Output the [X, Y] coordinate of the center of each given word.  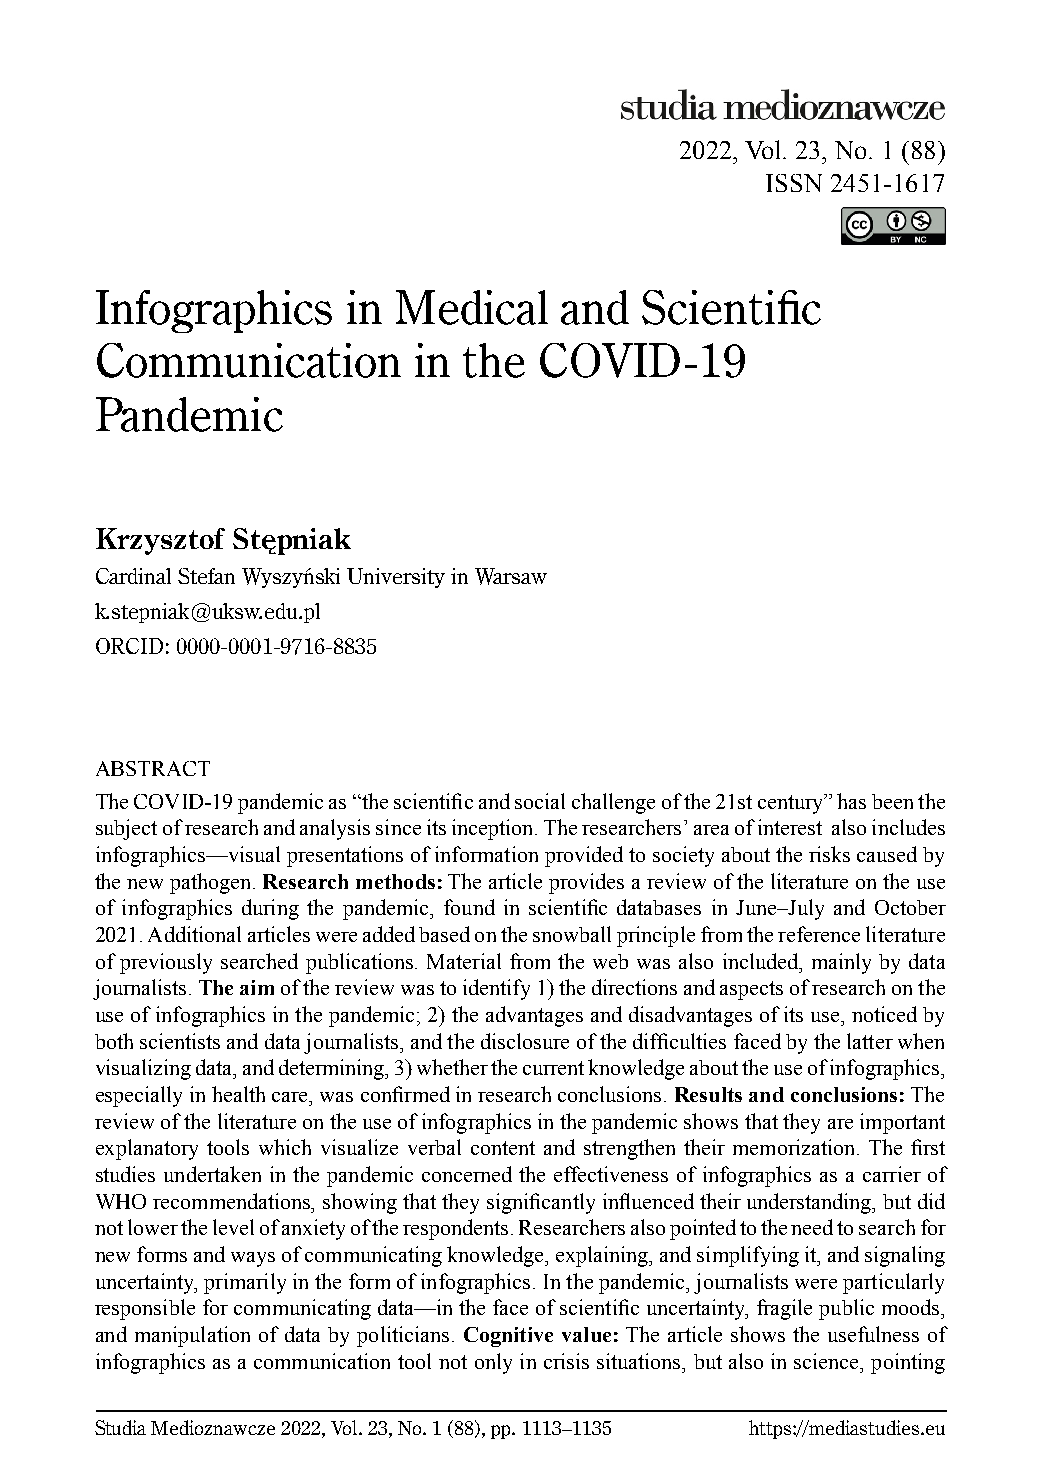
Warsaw [511, 576]
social [540, 801]
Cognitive [508, 1337]
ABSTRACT [153, 768]
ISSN [794, 183]
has [851, 801]
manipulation [192, 1336]
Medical [472, 307]
